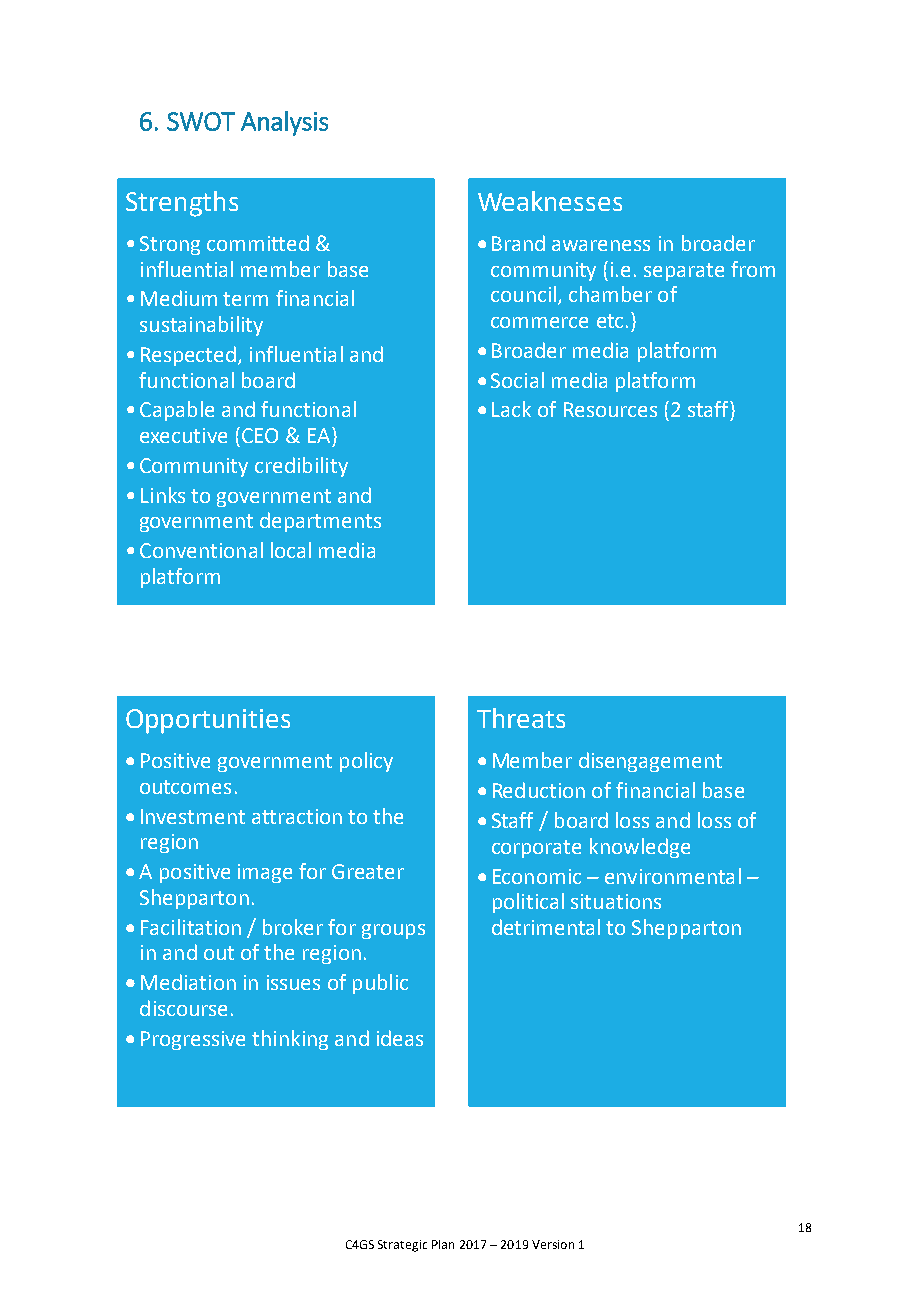 The width and height of the page is (924, 1308). I want to click on separate, so click(684, 272).
